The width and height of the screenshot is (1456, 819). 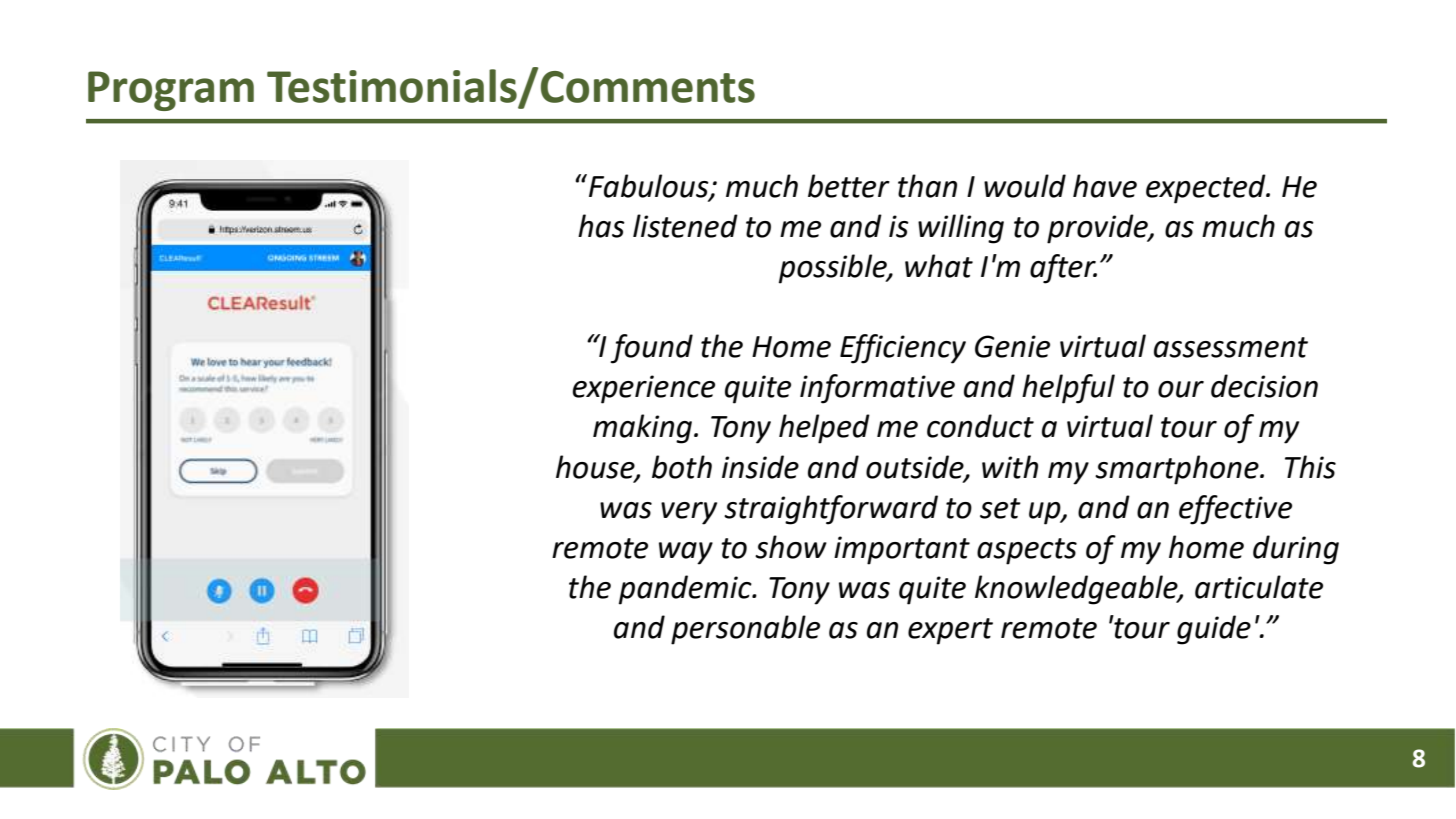 What do you see at coordinates (650, 187) in the screenshot?
I see `Fabulous` at bounding box center [650, 187].
